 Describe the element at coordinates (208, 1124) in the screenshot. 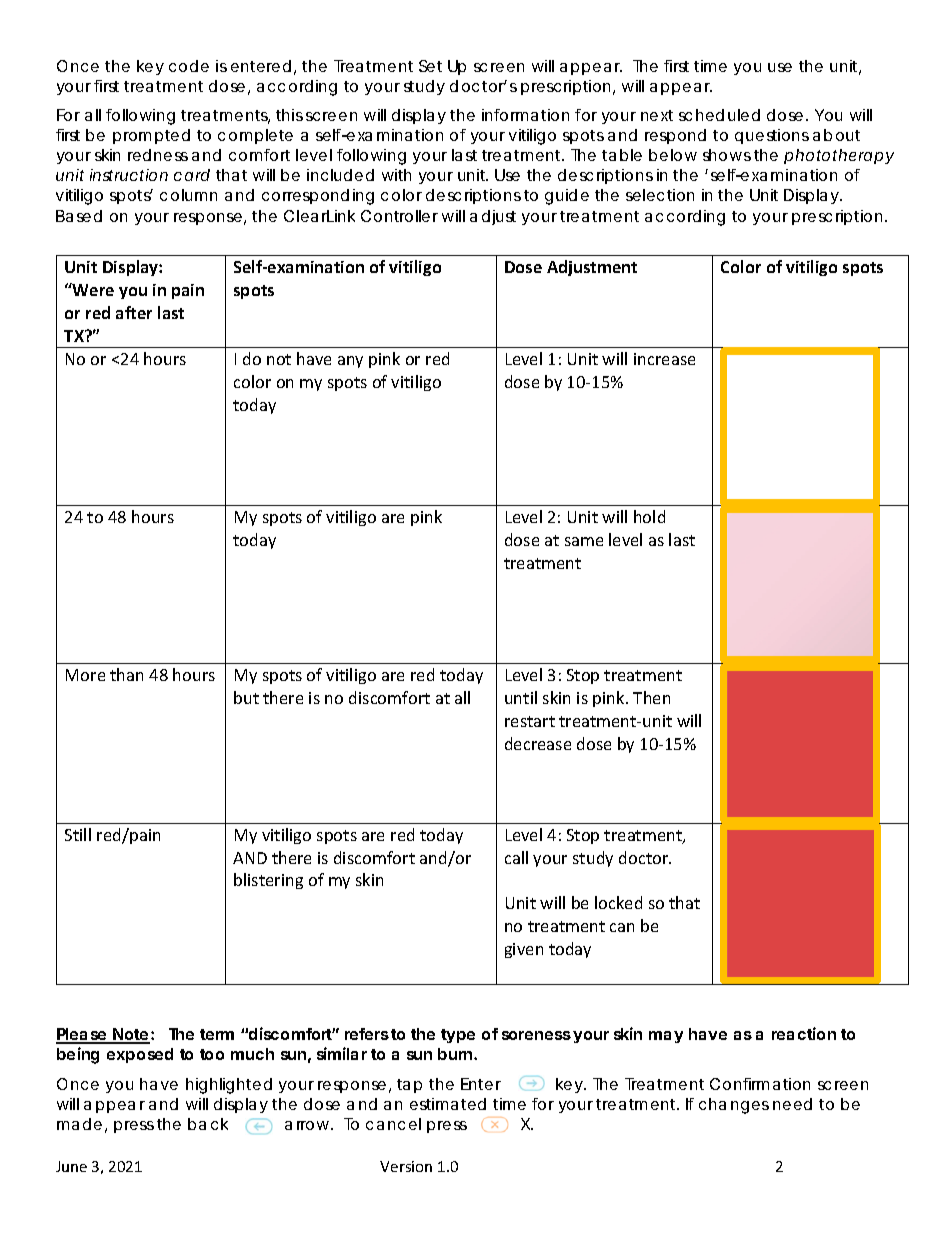

I see `back` at that location.
